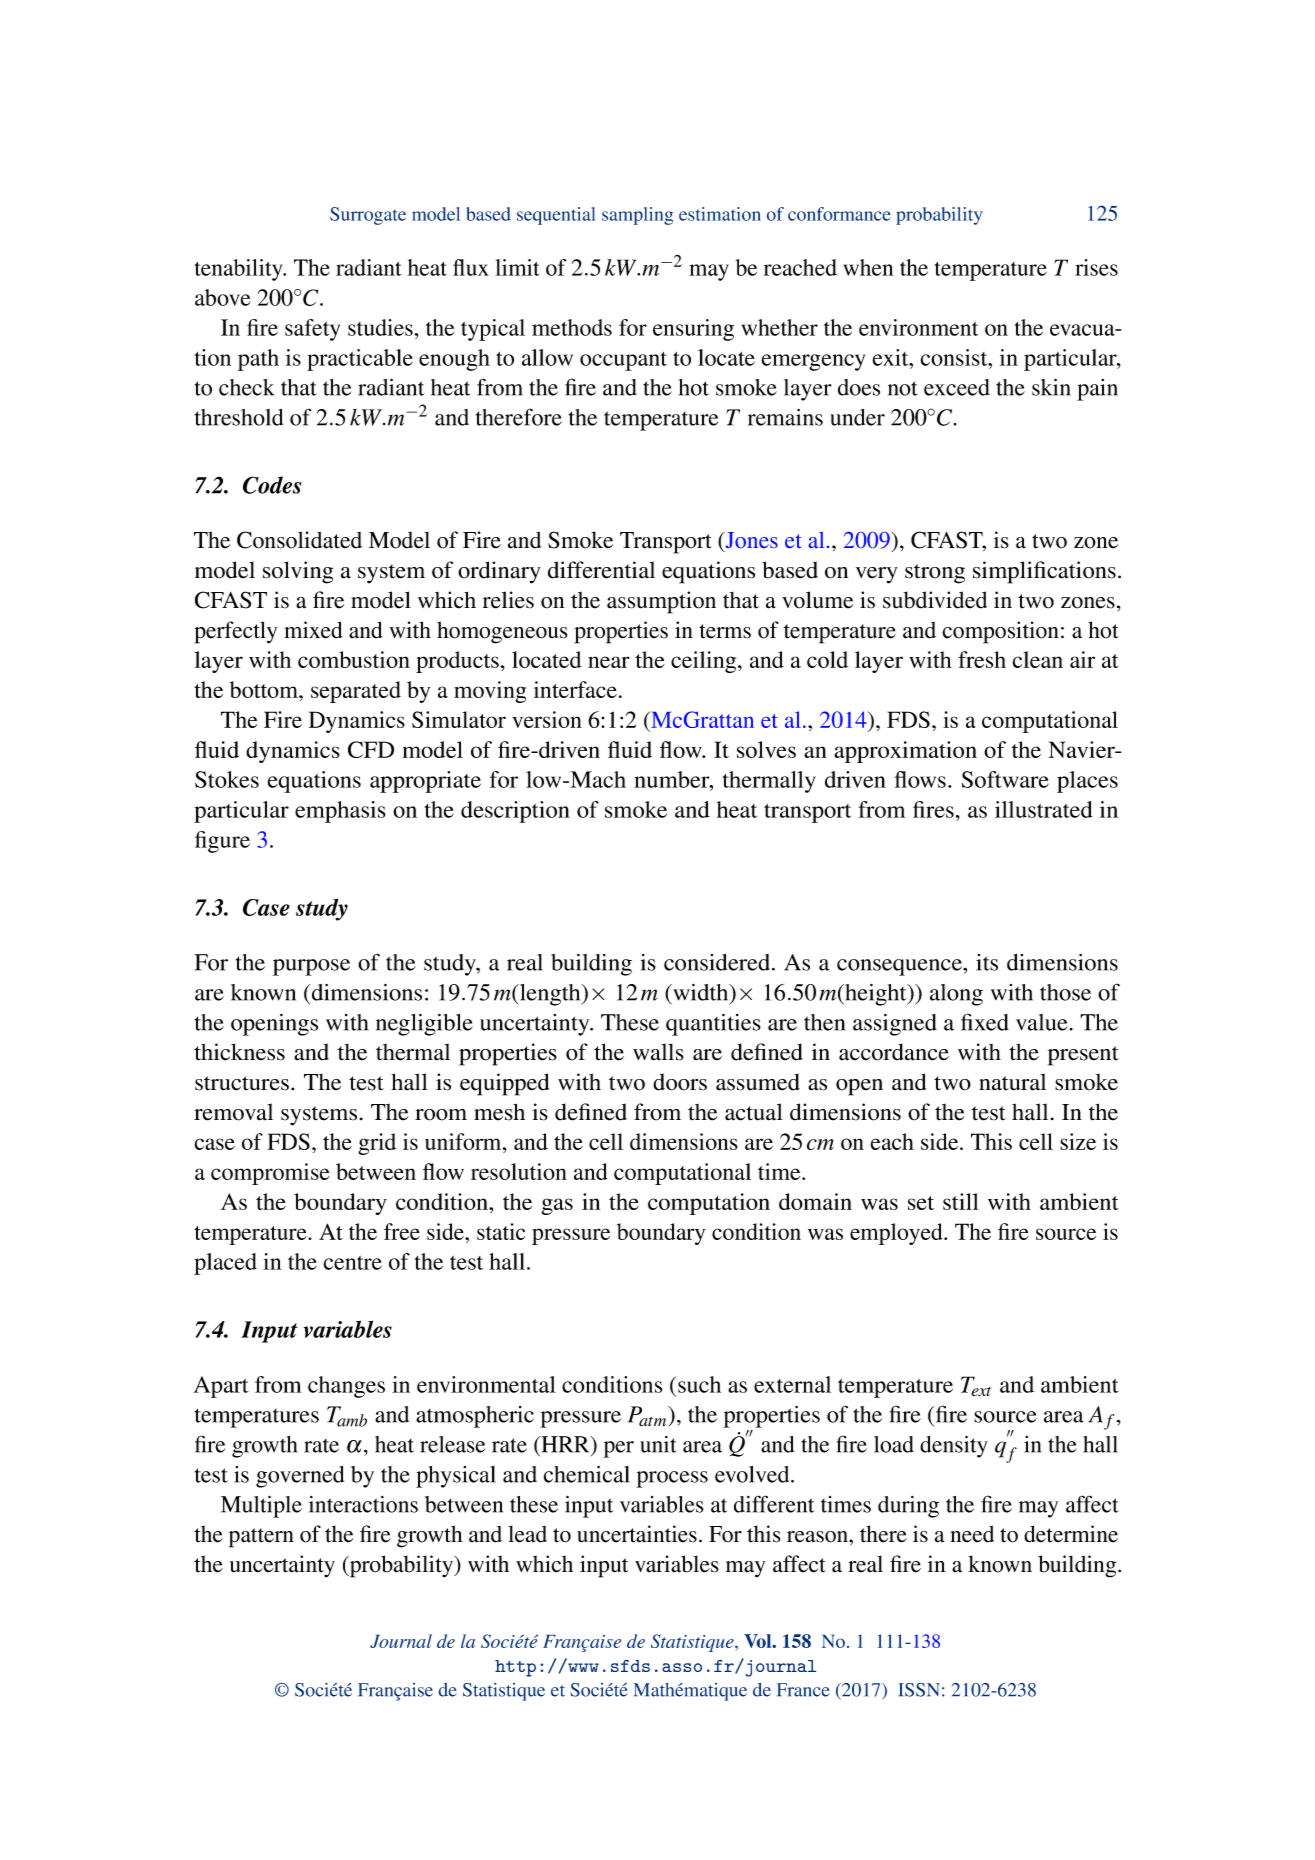 The width and height of the page is (1315, 1860). Describe the element at coordinates (987, 962) in the page. I see `its` at that location.
